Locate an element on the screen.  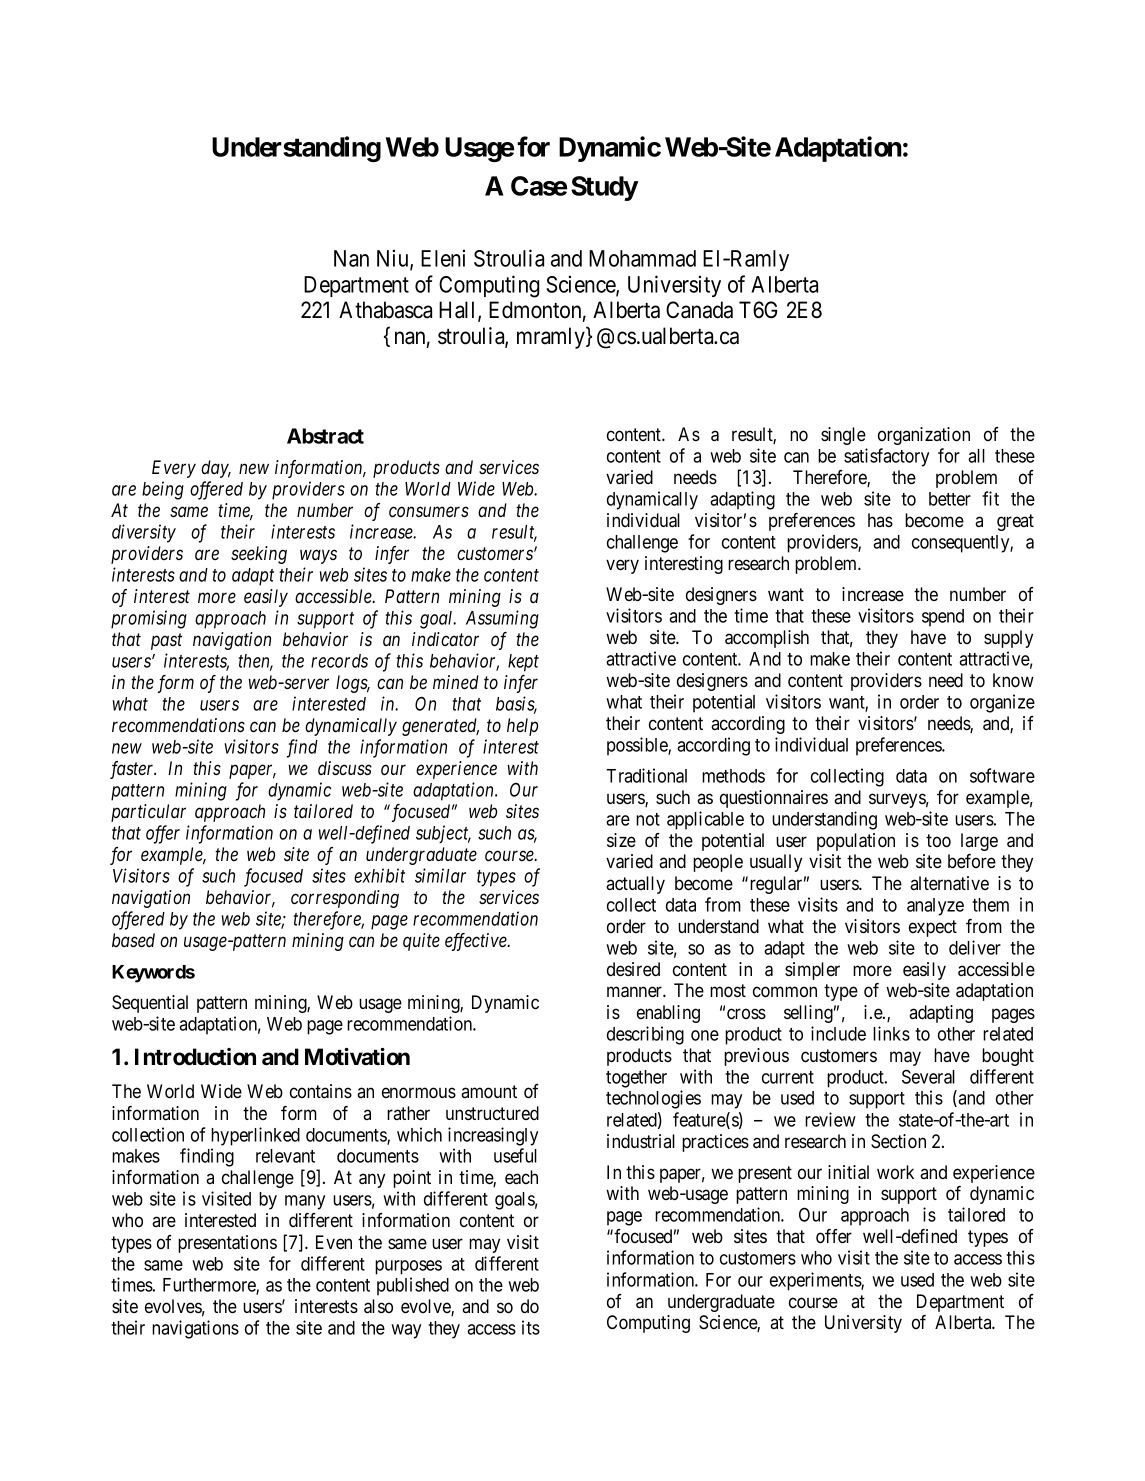
spend is located at coordinates (943, 618).
